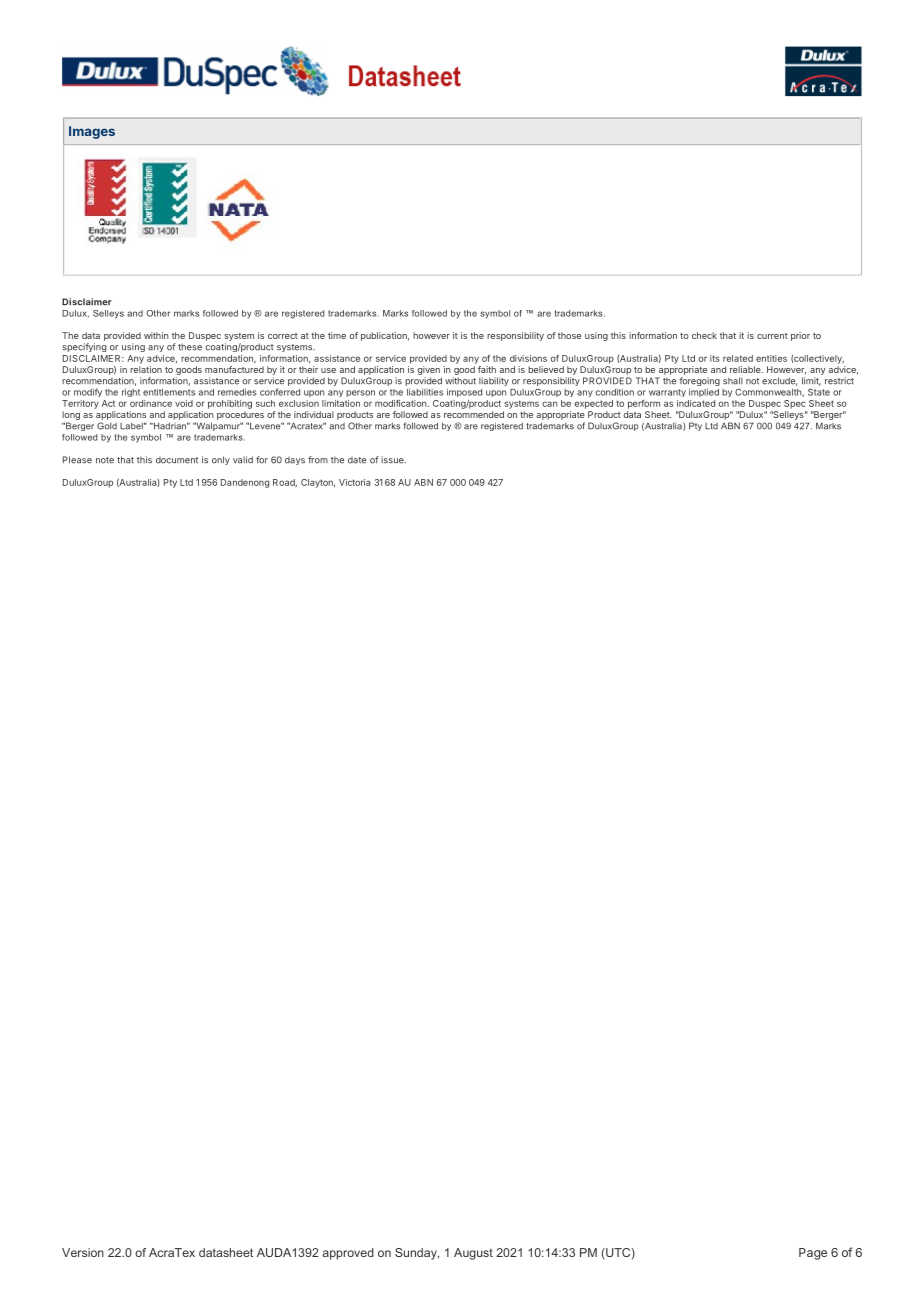 This screenshot has width=924, height=1308. I want to click on Dandenong, so click(245, 483).
